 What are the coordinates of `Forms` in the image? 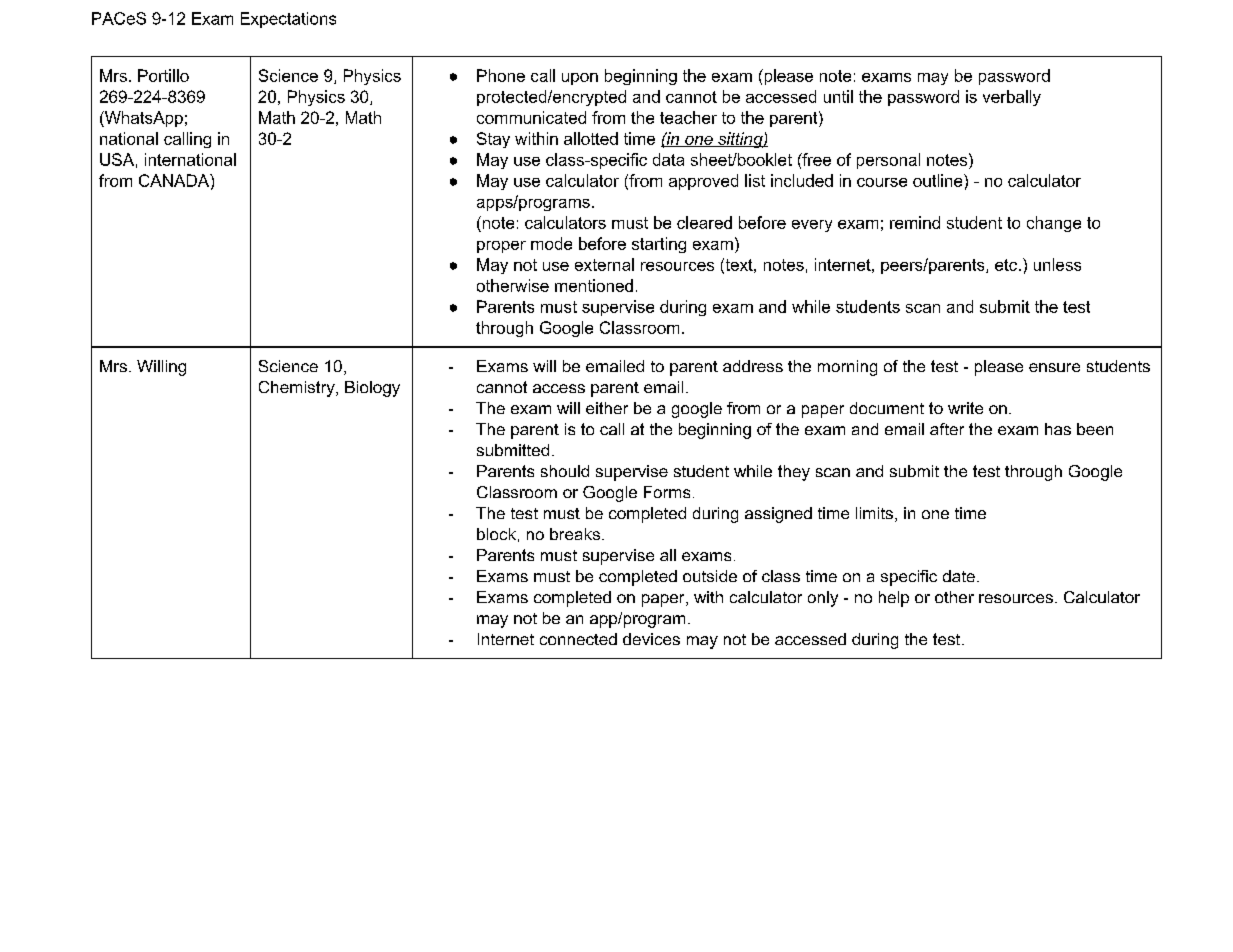 It's located at (667, 492).
